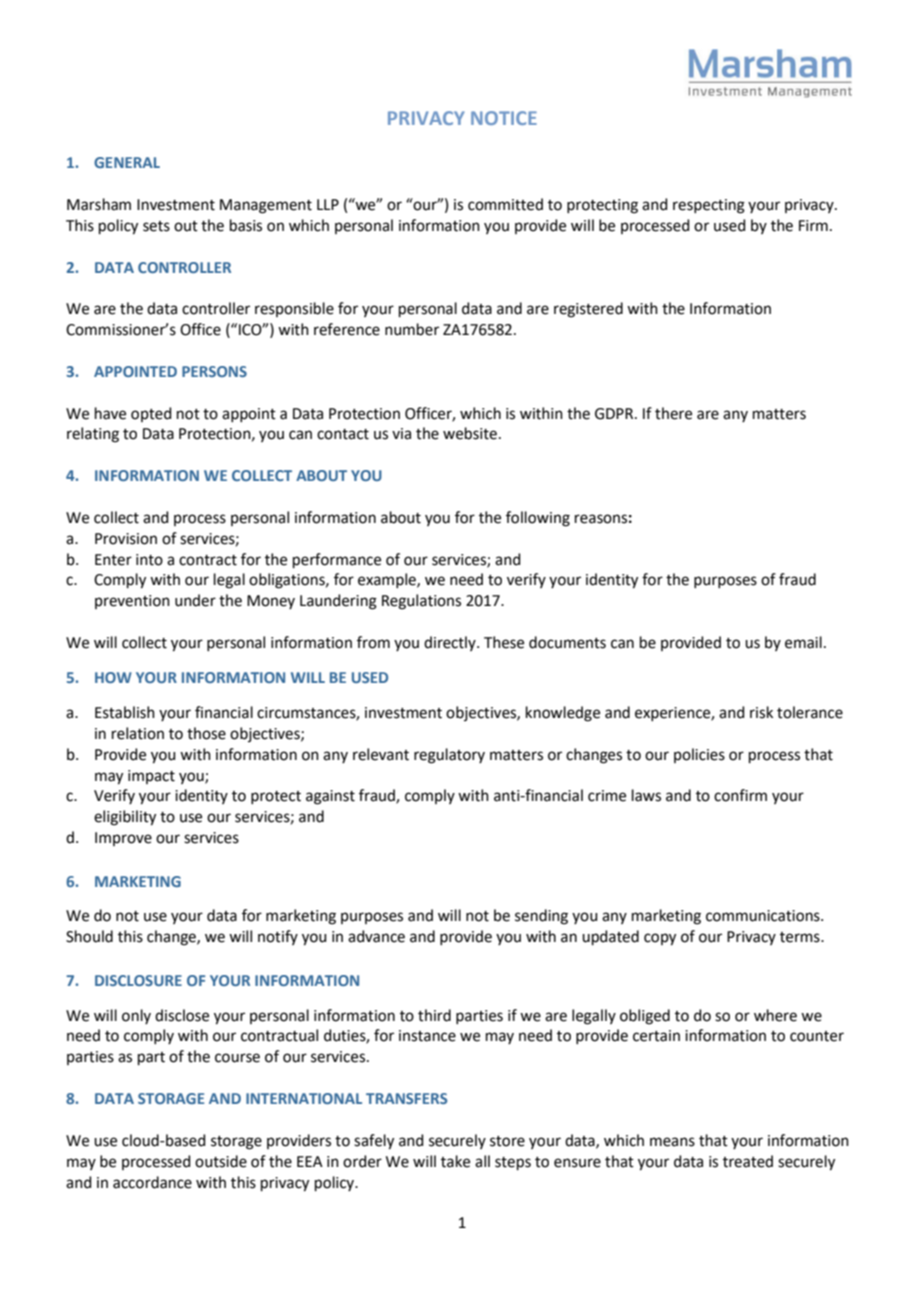 The image size is (924, 1308). I want to click on respecting, so click(709, 206).
